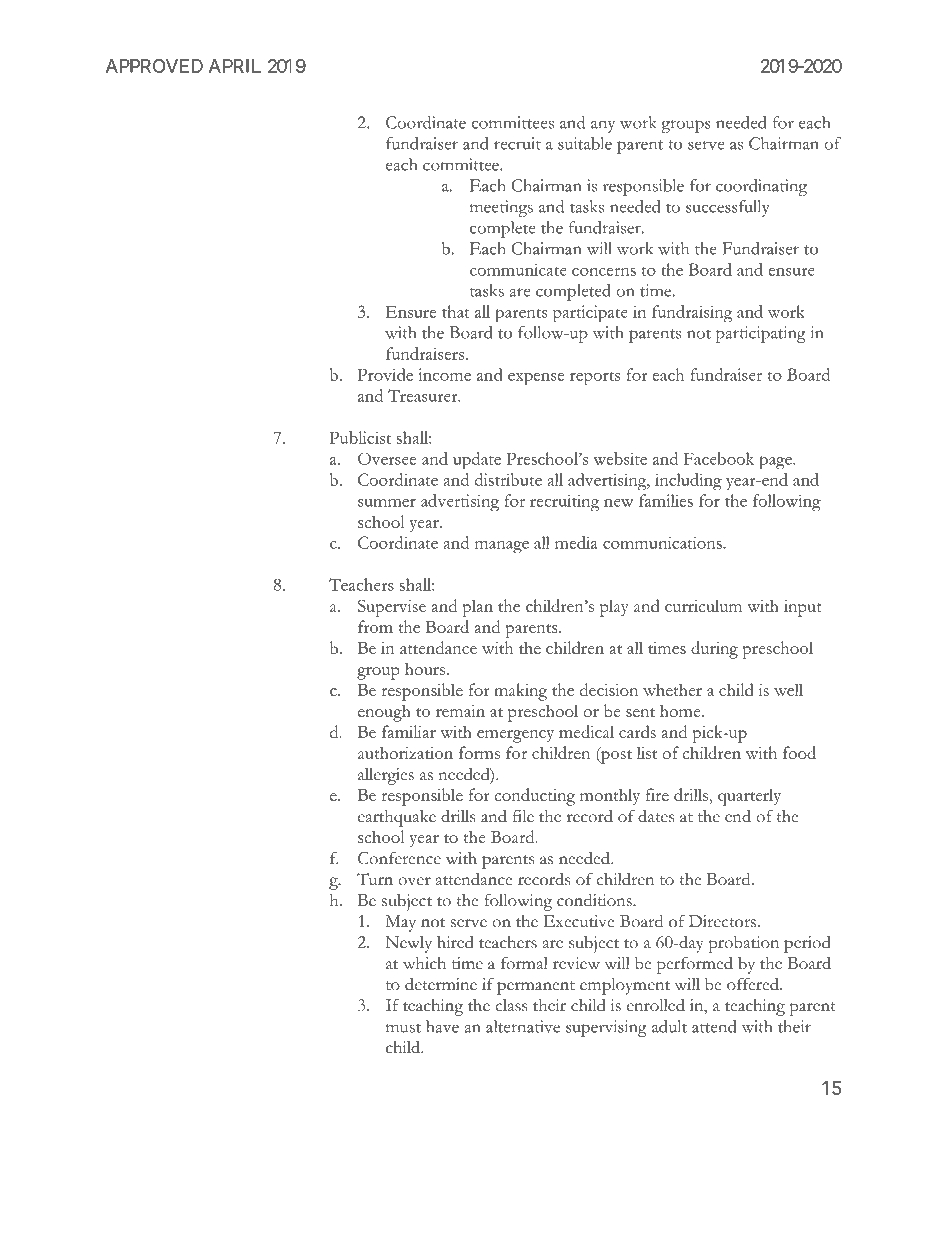  What do you see at coordinates (502, 547) in the image?
I see `manage` at bounding box center [502, 547].
